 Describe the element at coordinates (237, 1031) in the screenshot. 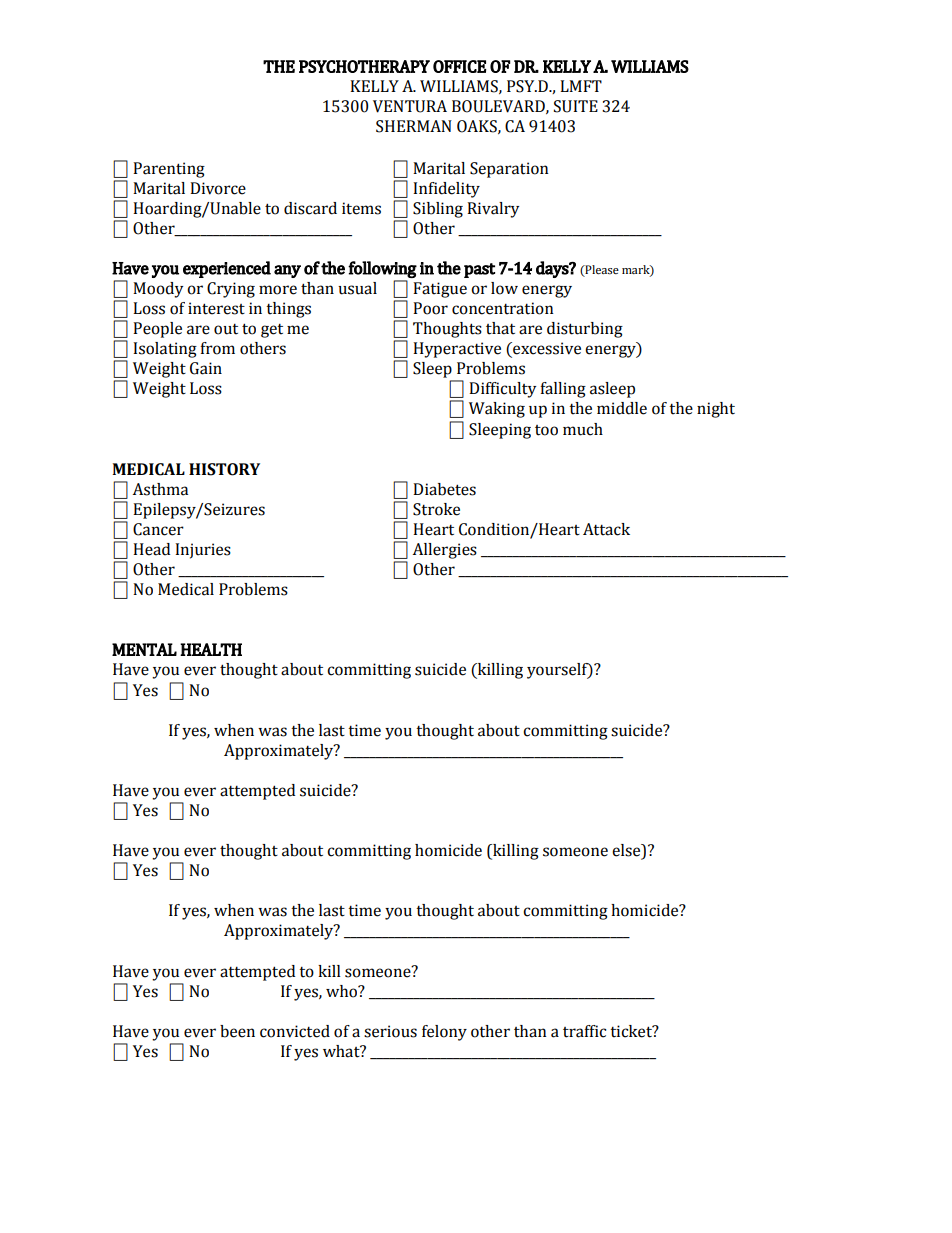

I see `been` at that location.
